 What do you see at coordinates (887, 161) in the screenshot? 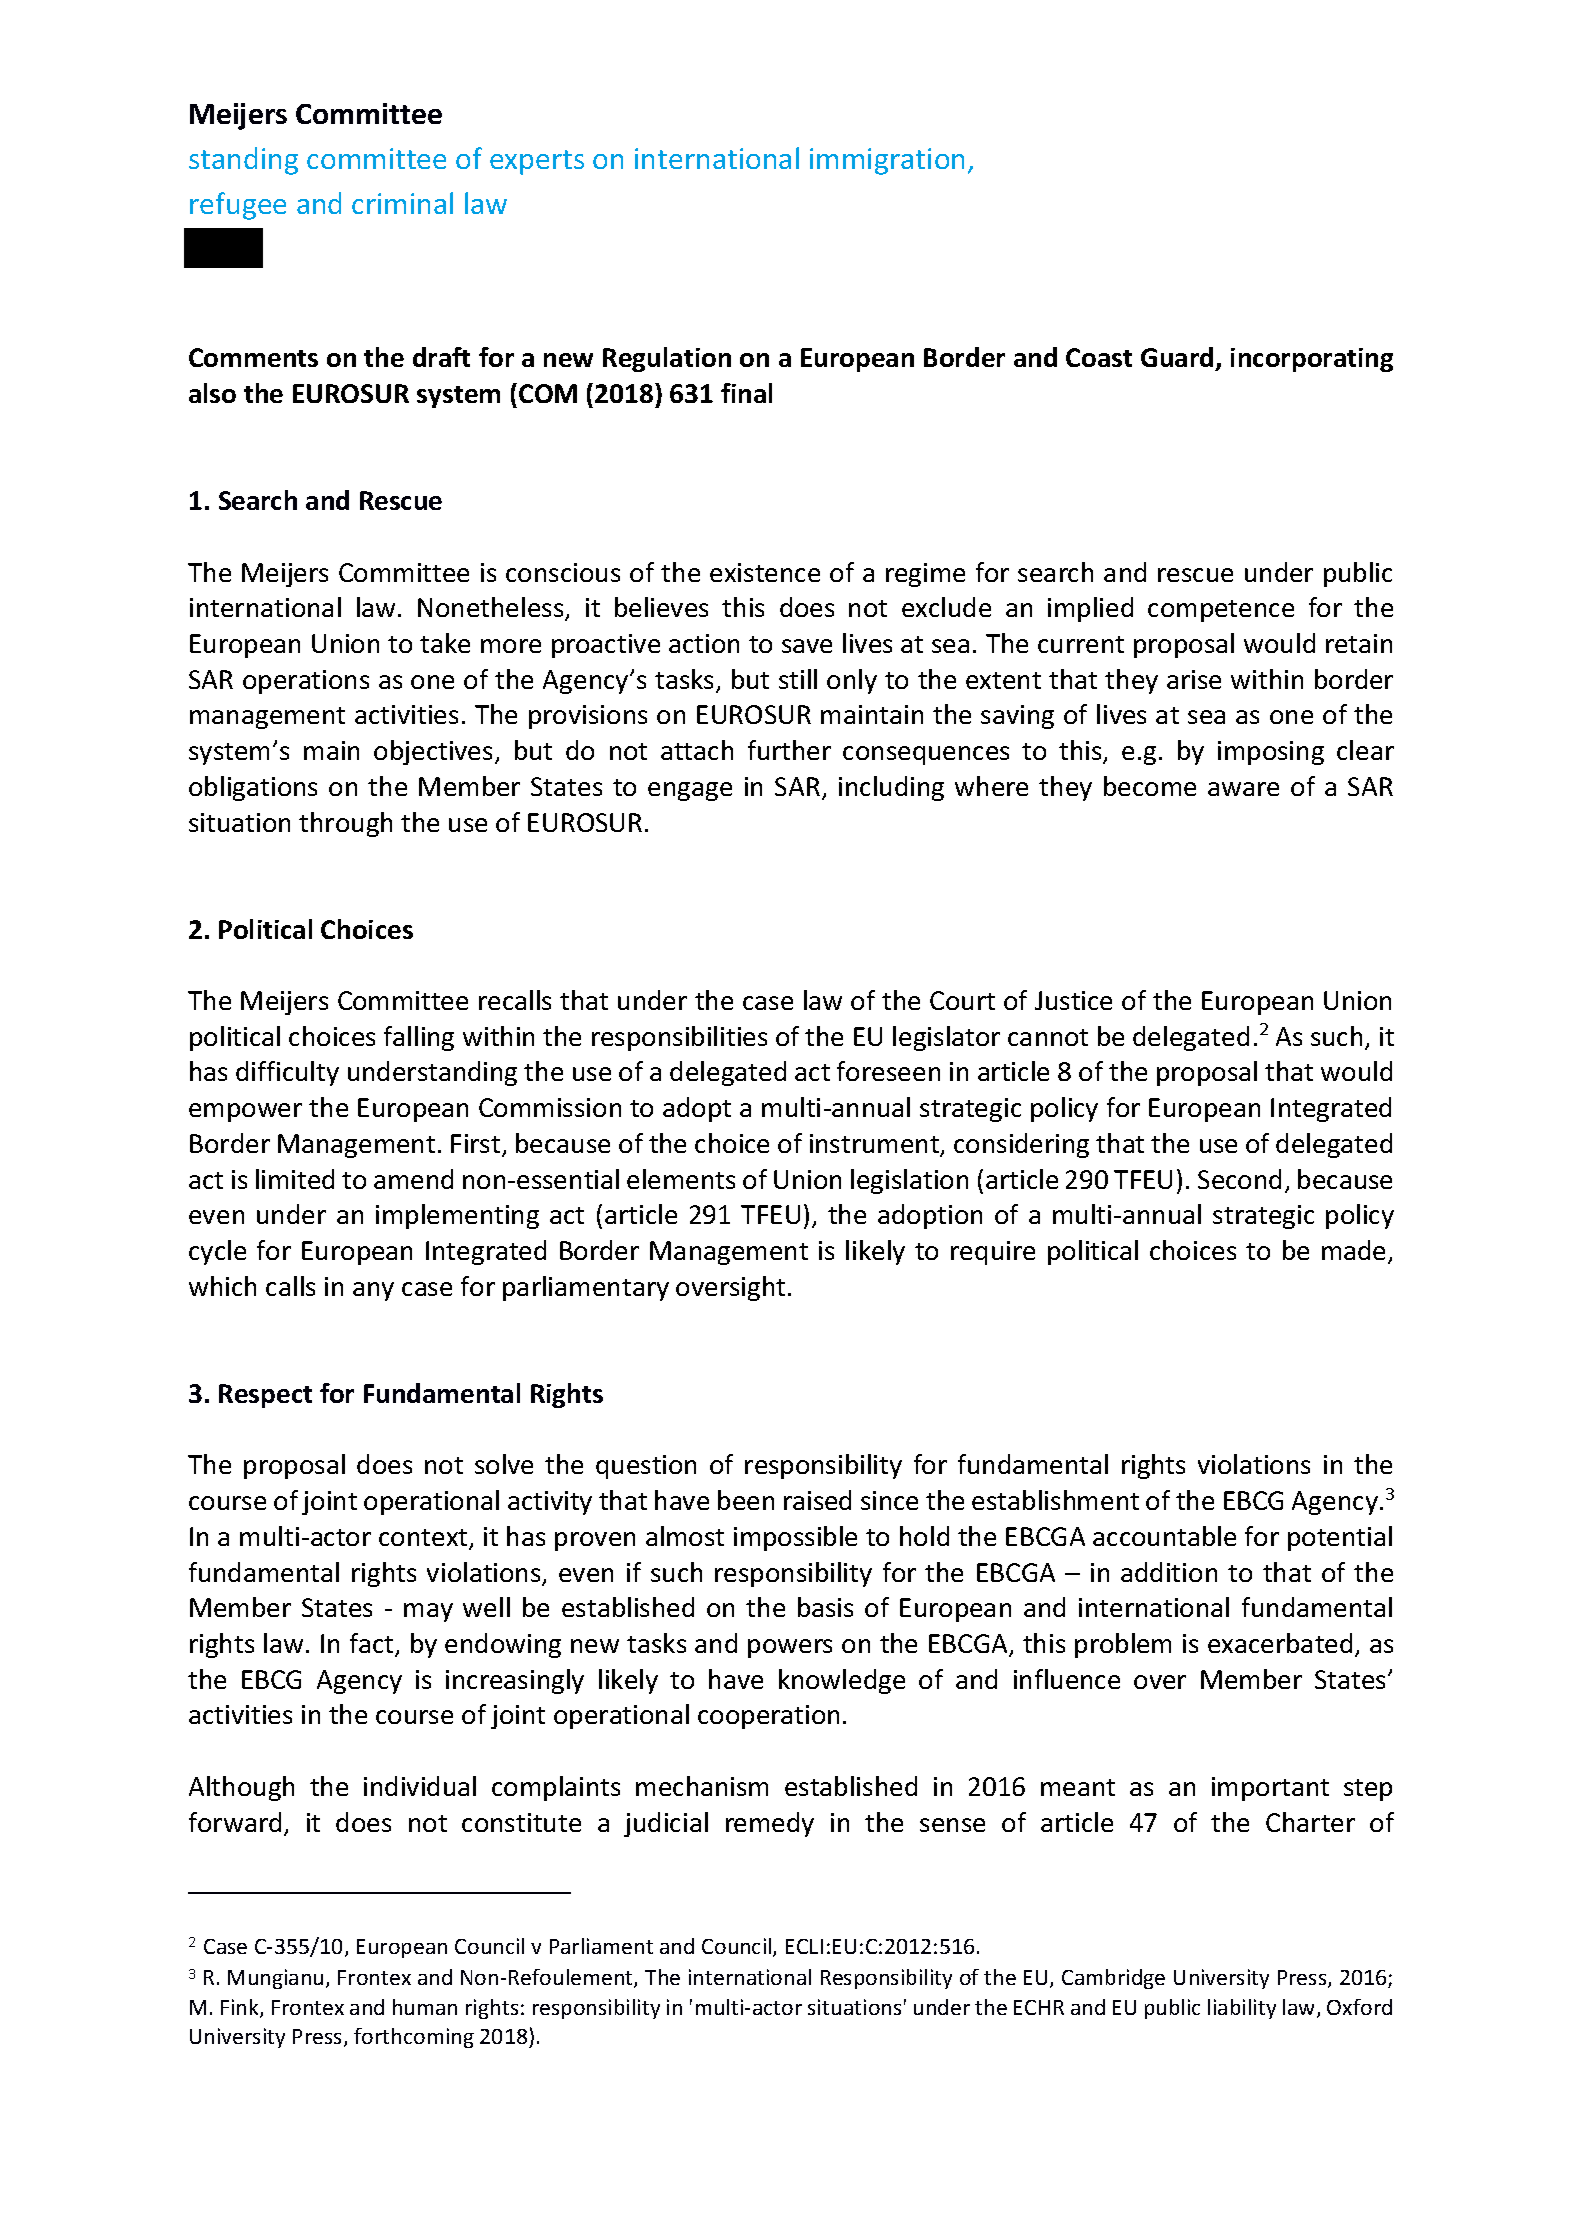
I see `immigration` at bounding box center [887, 161].
